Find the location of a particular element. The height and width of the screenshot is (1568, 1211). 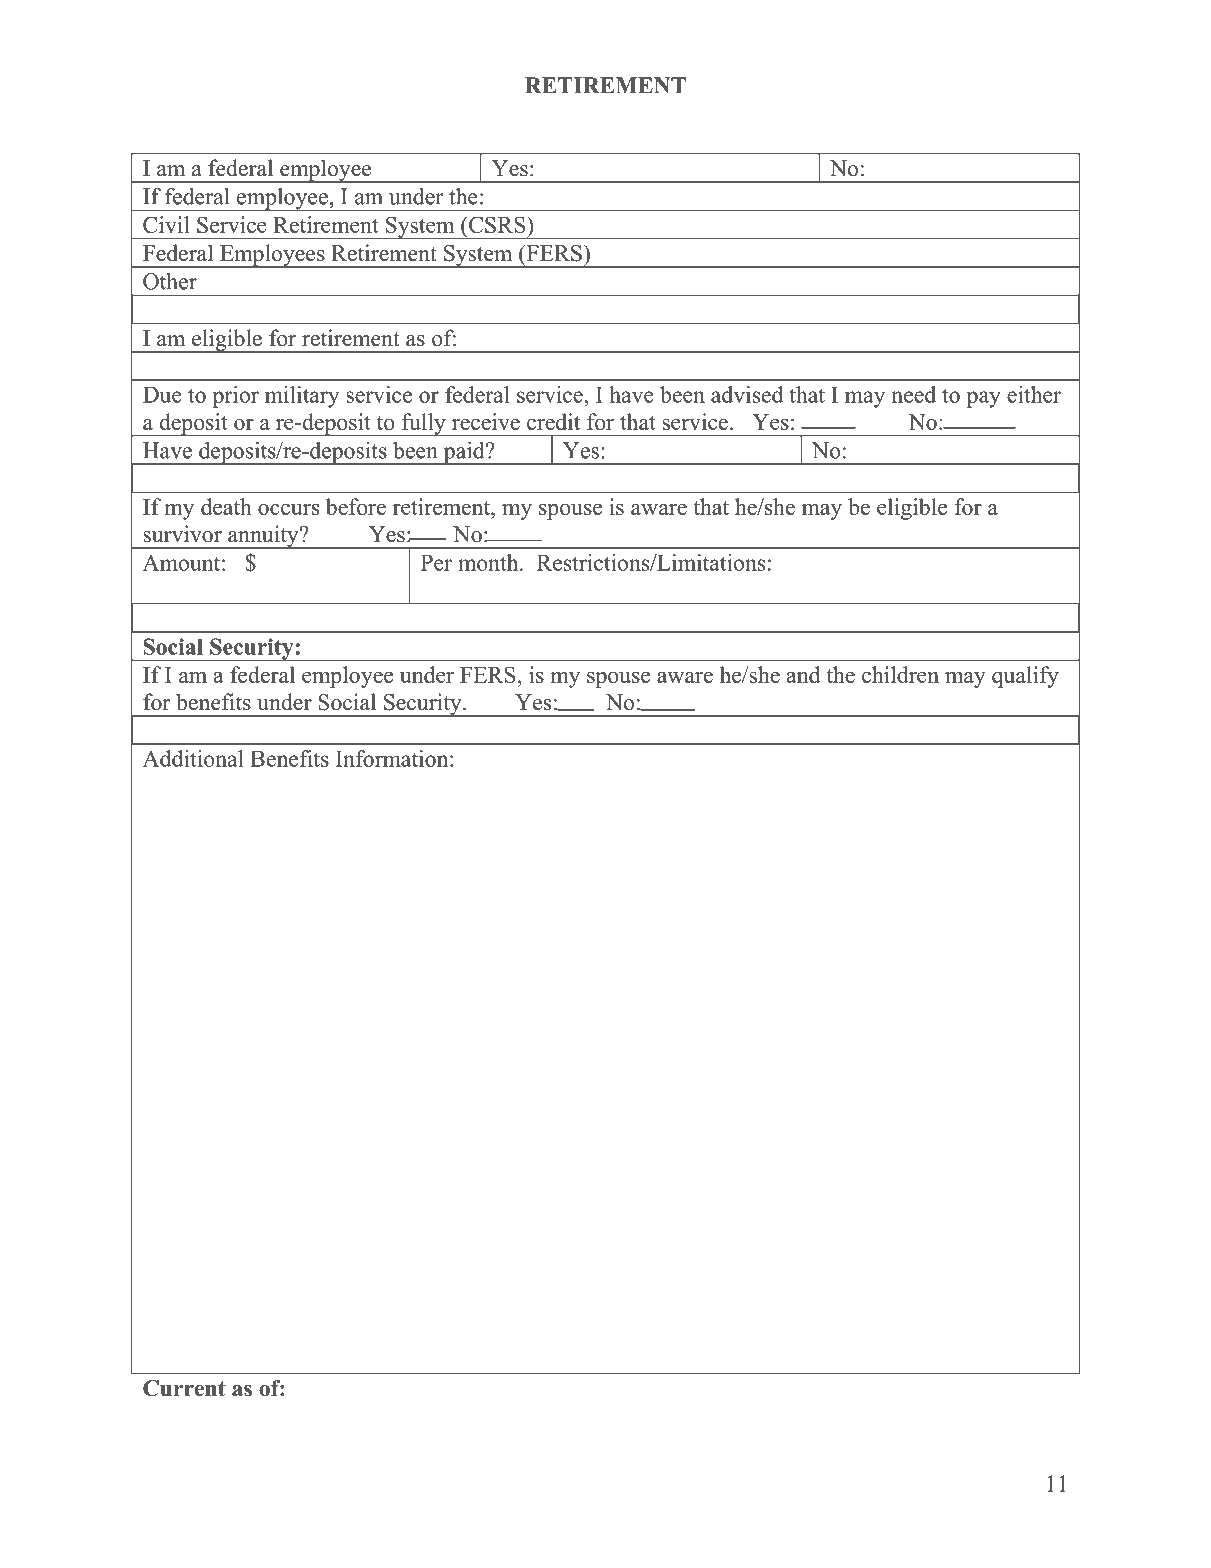

Other is located at coordinates (170, 281).
